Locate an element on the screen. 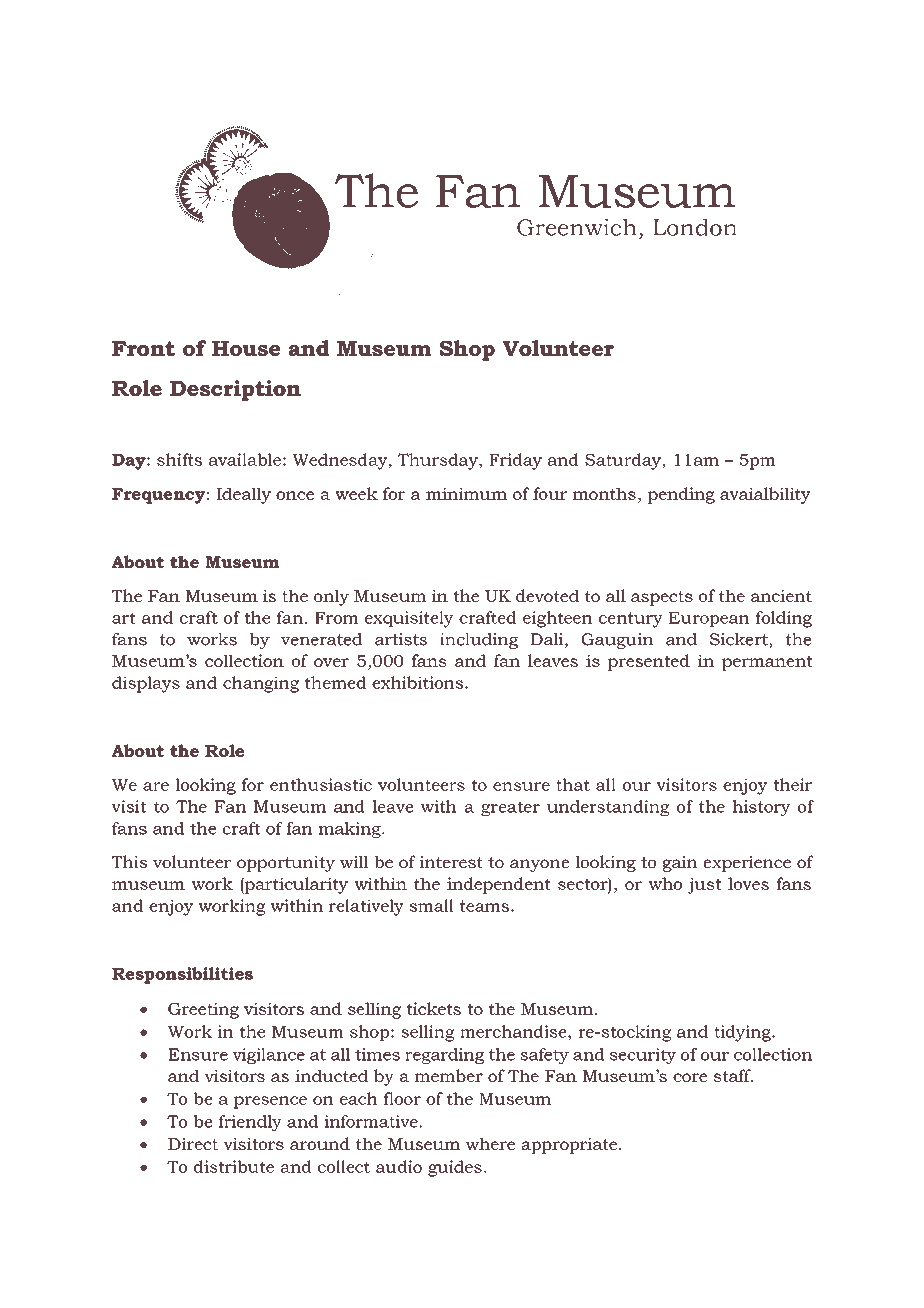  opportunity is located at coordinates (286, 864).
